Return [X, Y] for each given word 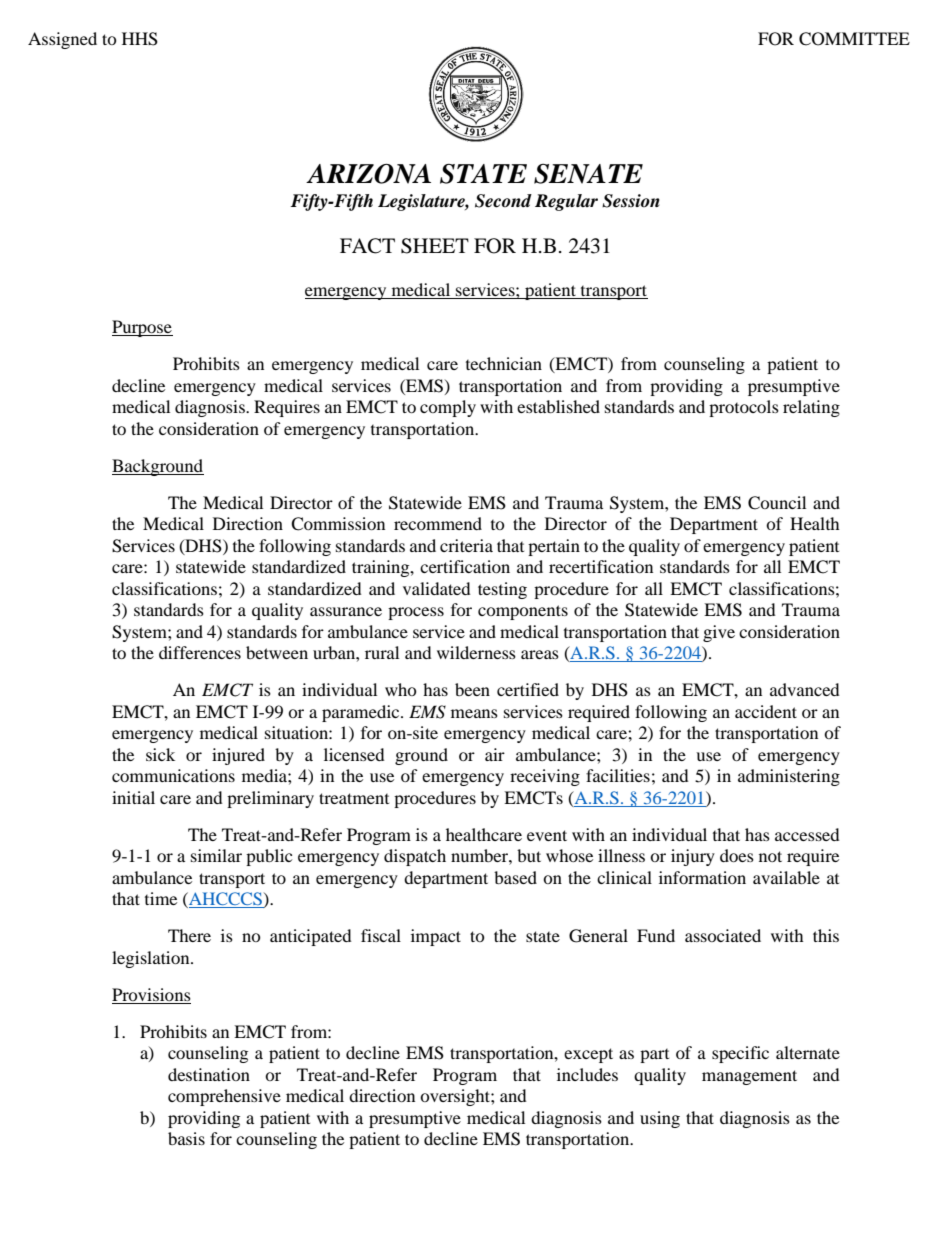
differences [200, 652]
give [719, 633]
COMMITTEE [854, 39]
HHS [140, 39]
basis [186, 1138]
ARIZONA [368, 174]
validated [437, 588]
